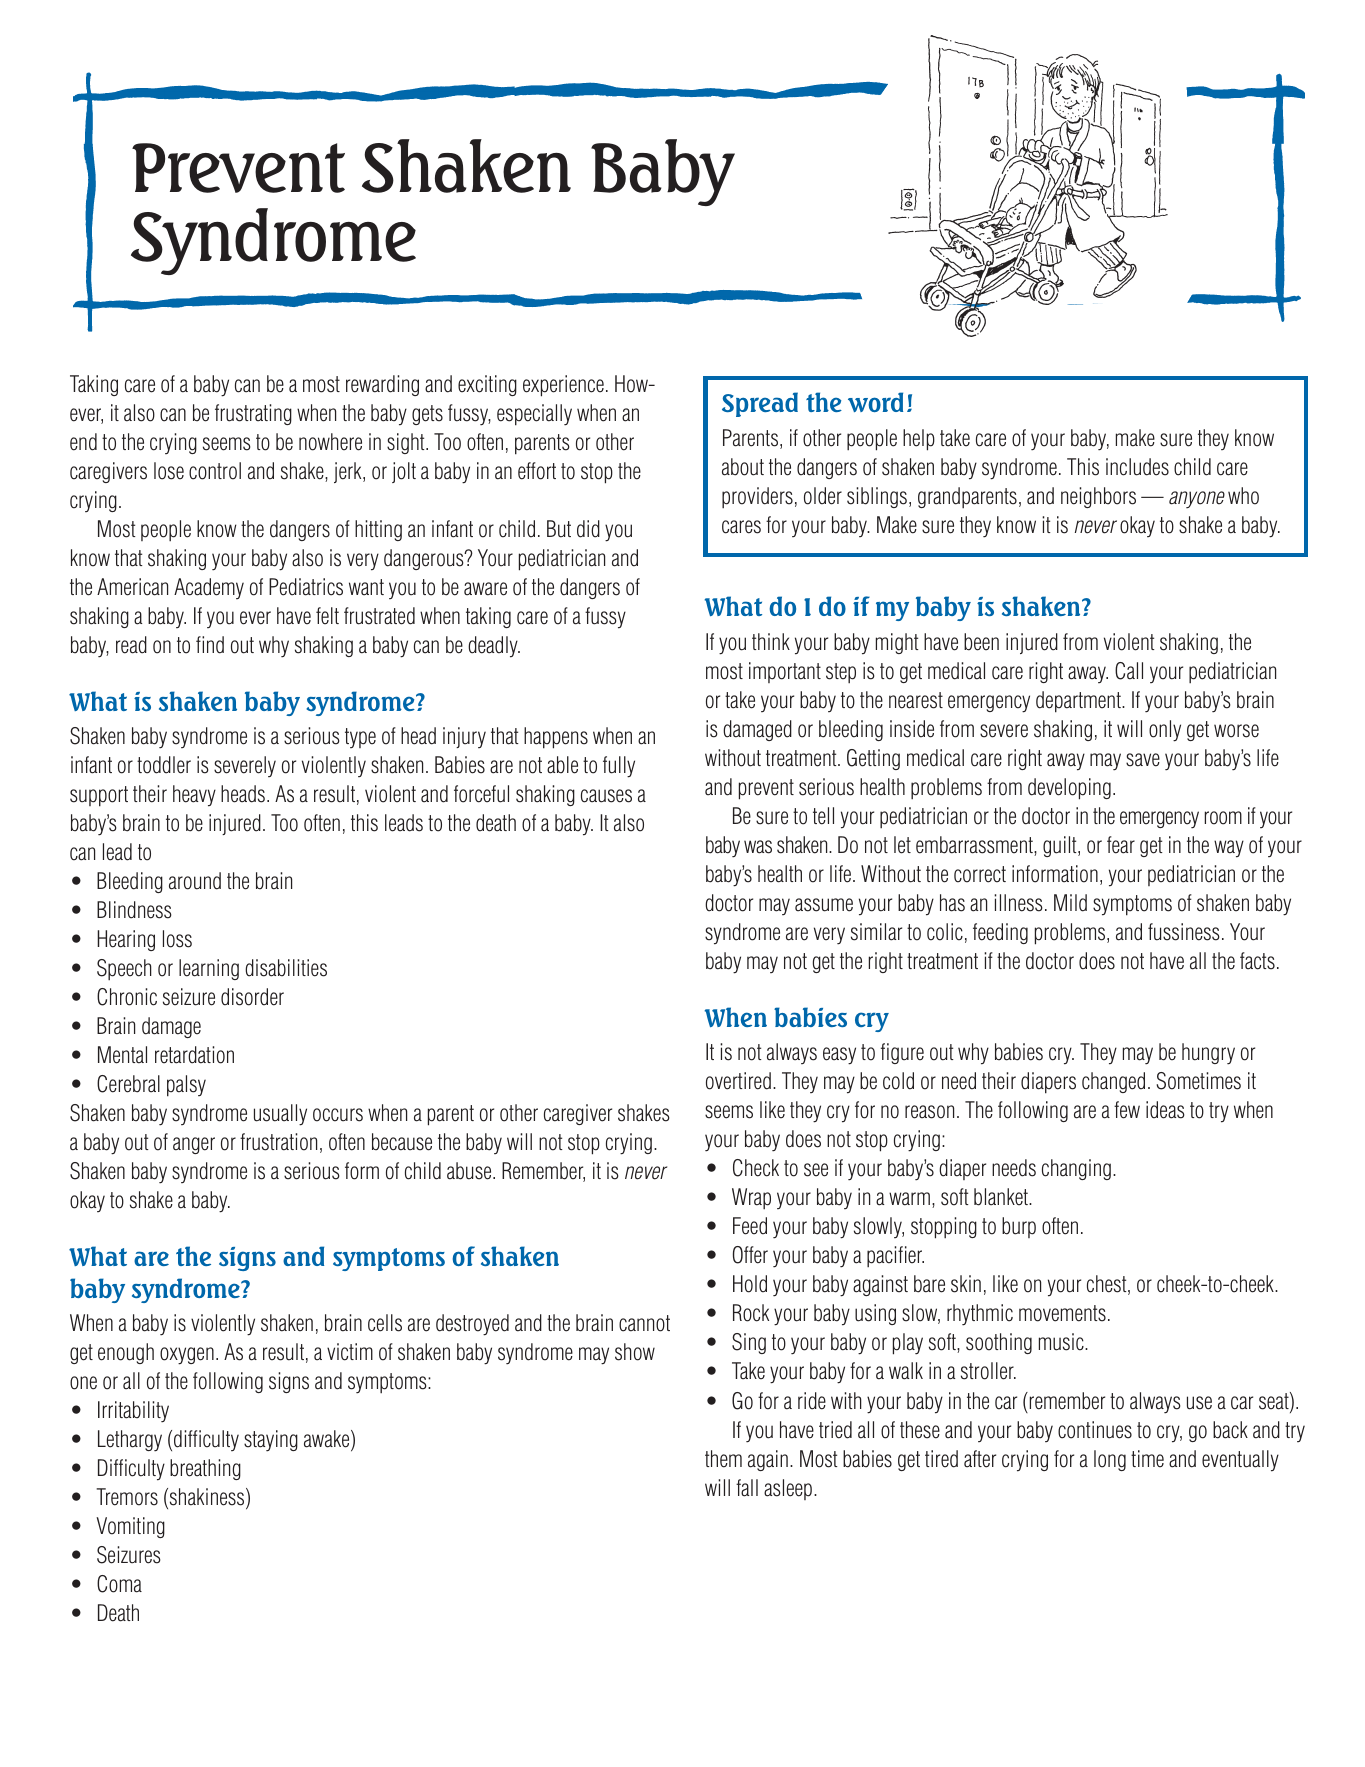 The width and height of the screenshot is (1365, 1767). I want to click on about, so click(743, 467).
